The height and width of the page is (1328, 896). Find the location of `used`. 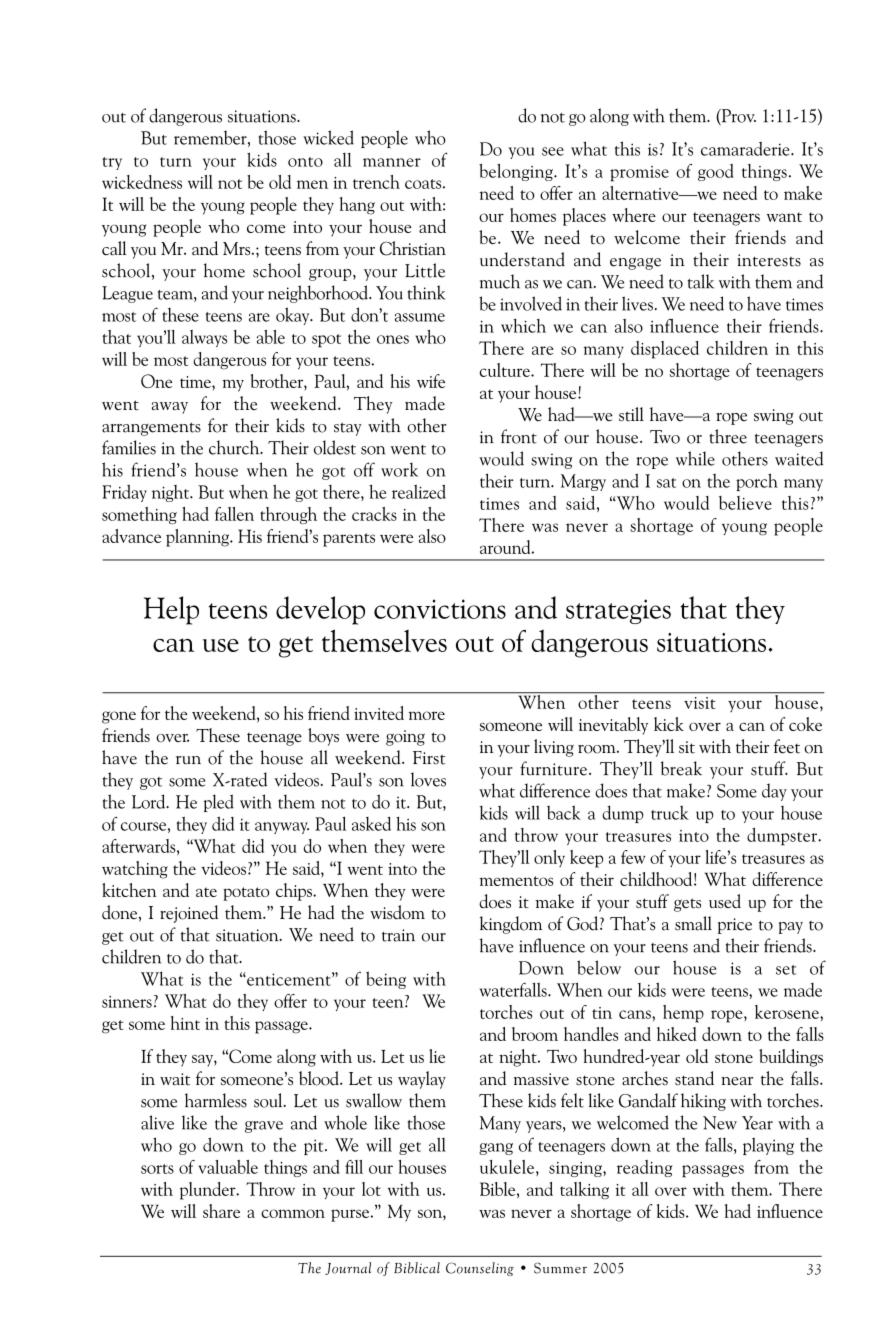

used is located at coordinates (725, 901).
